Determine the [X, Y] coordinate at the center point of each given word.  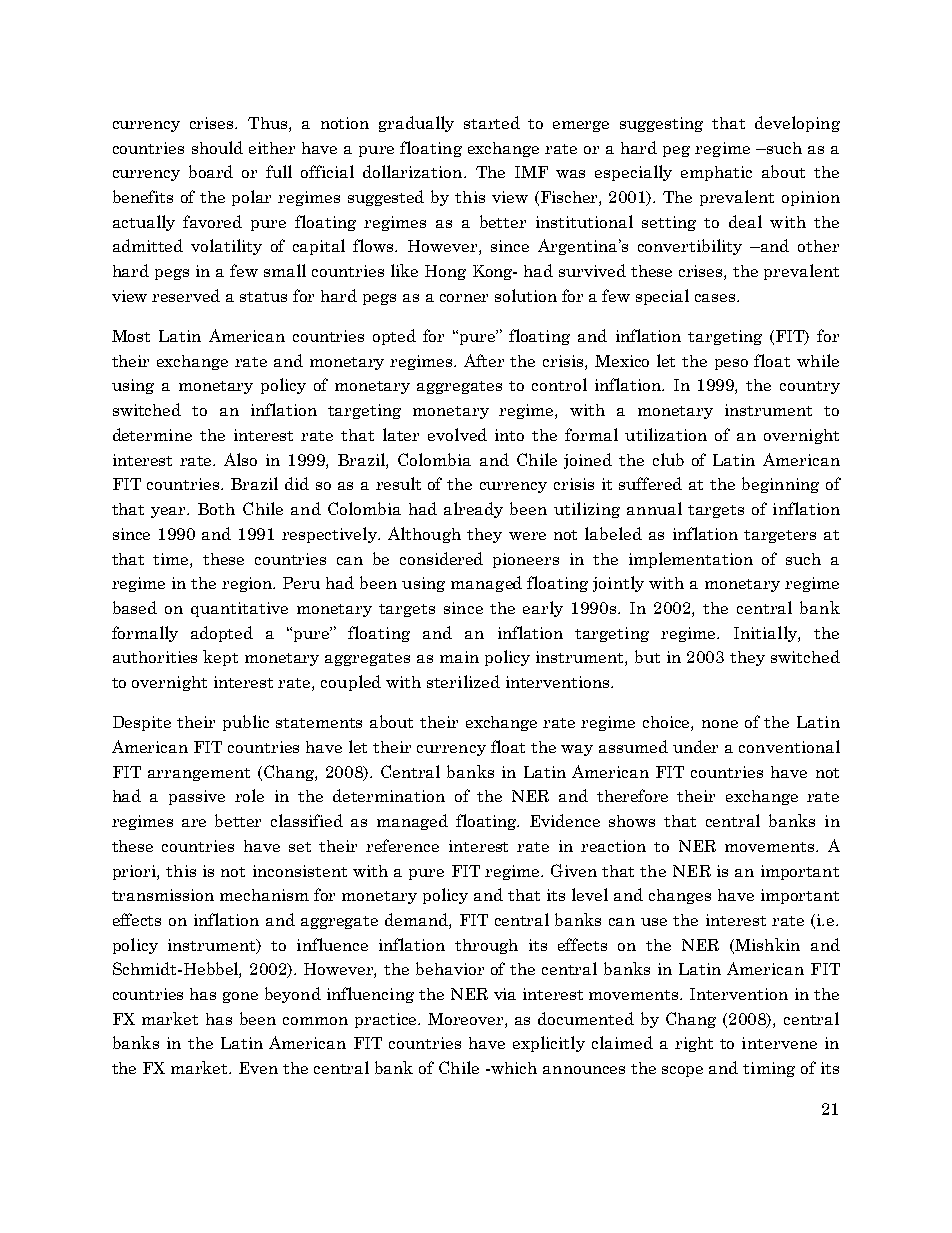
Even [258, 1068]
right [694, 1044]
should [217, 147]
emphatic [716, 173]
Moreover [467, 1019]
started [492, 122]
